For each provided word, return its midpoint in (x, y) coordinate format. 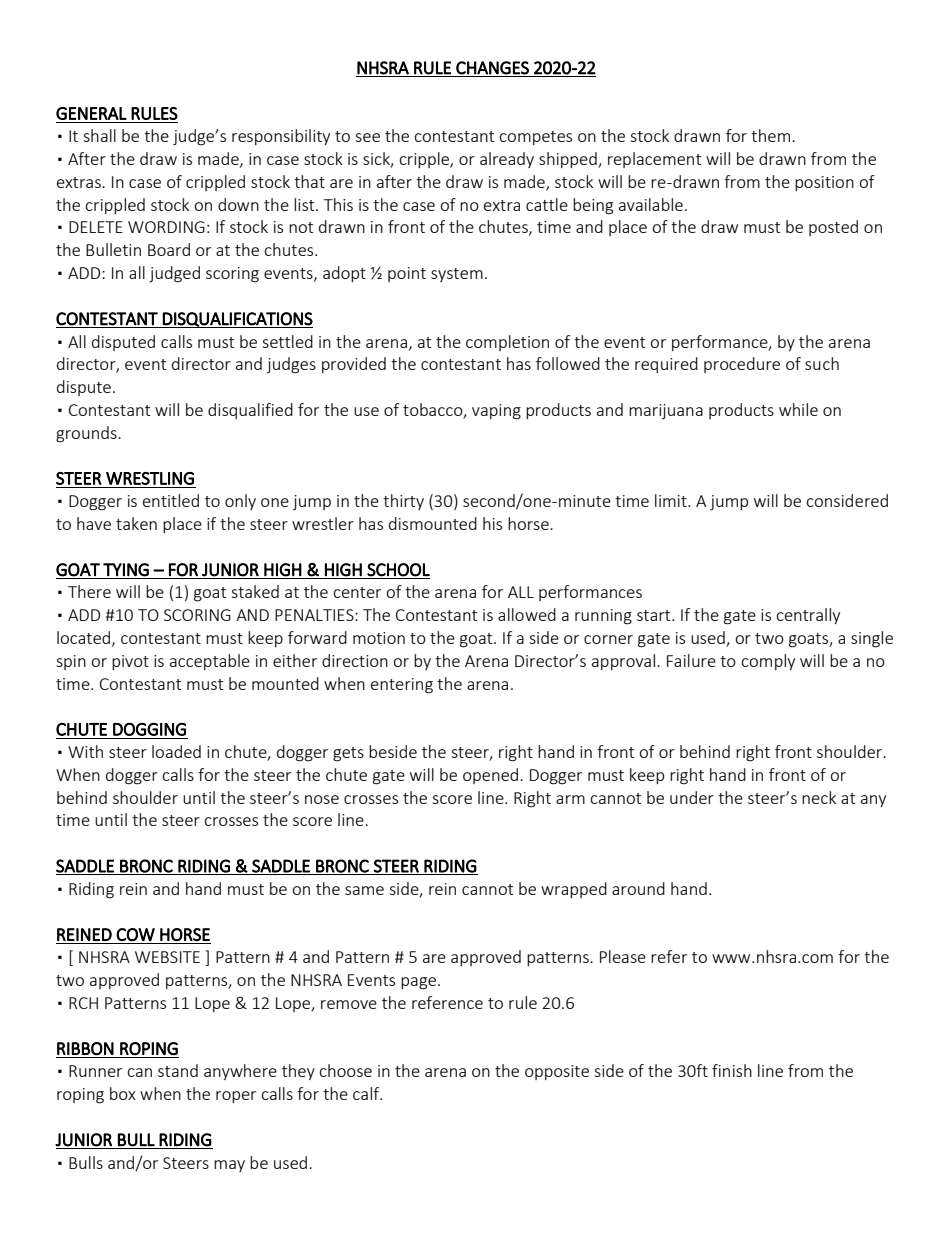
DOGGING (149, 729)
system (457, 275)
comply (768, 662)
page (418, 983)
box (123, 1093)
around (638, 888)
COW (135, 934)
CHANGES (492, 68)
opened (490, 776)
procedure (742, 365)
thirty (403, 502)
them (770, 135)
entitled (171, 500)
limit (672, 500)
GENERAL (91, 113)
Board (169, 249)
